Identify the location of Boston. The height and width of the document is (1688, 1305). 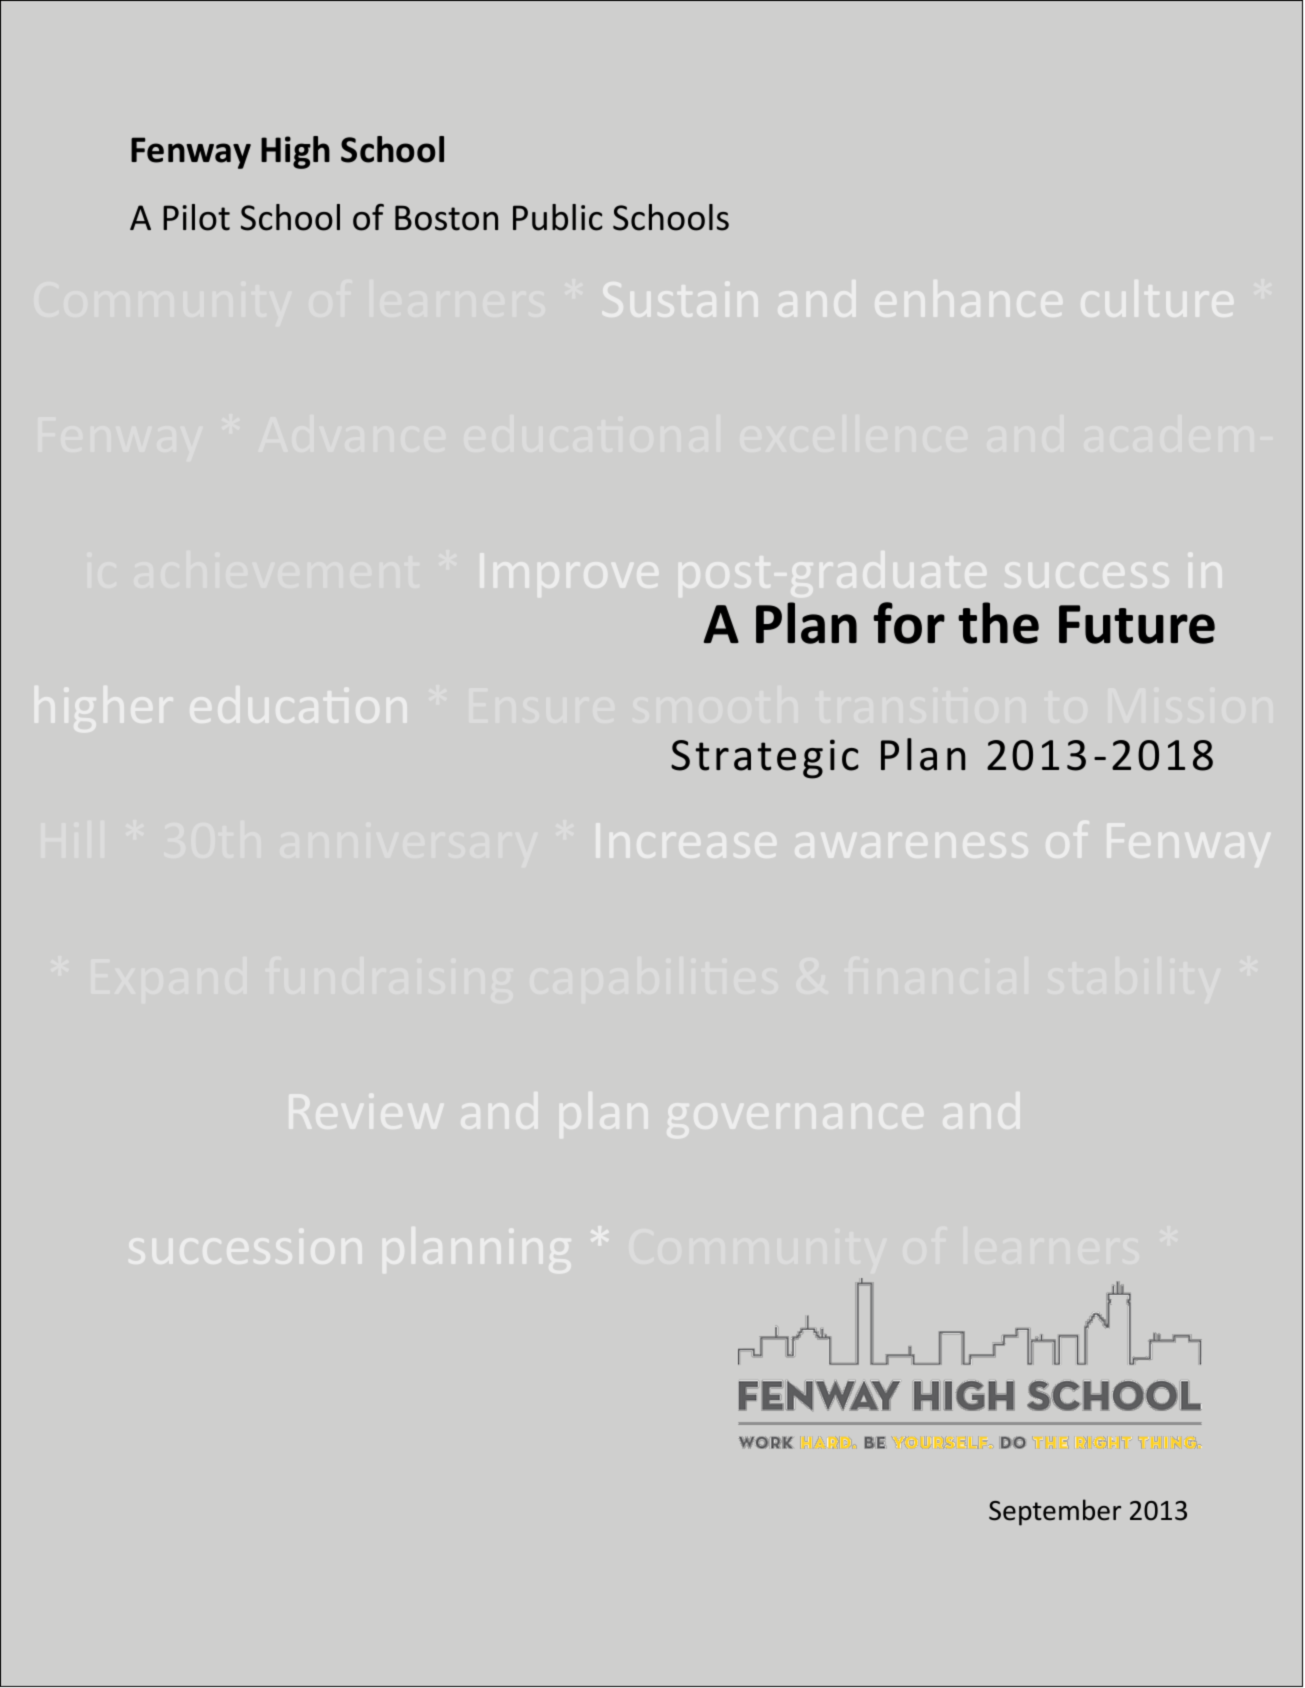
(446, 218).
